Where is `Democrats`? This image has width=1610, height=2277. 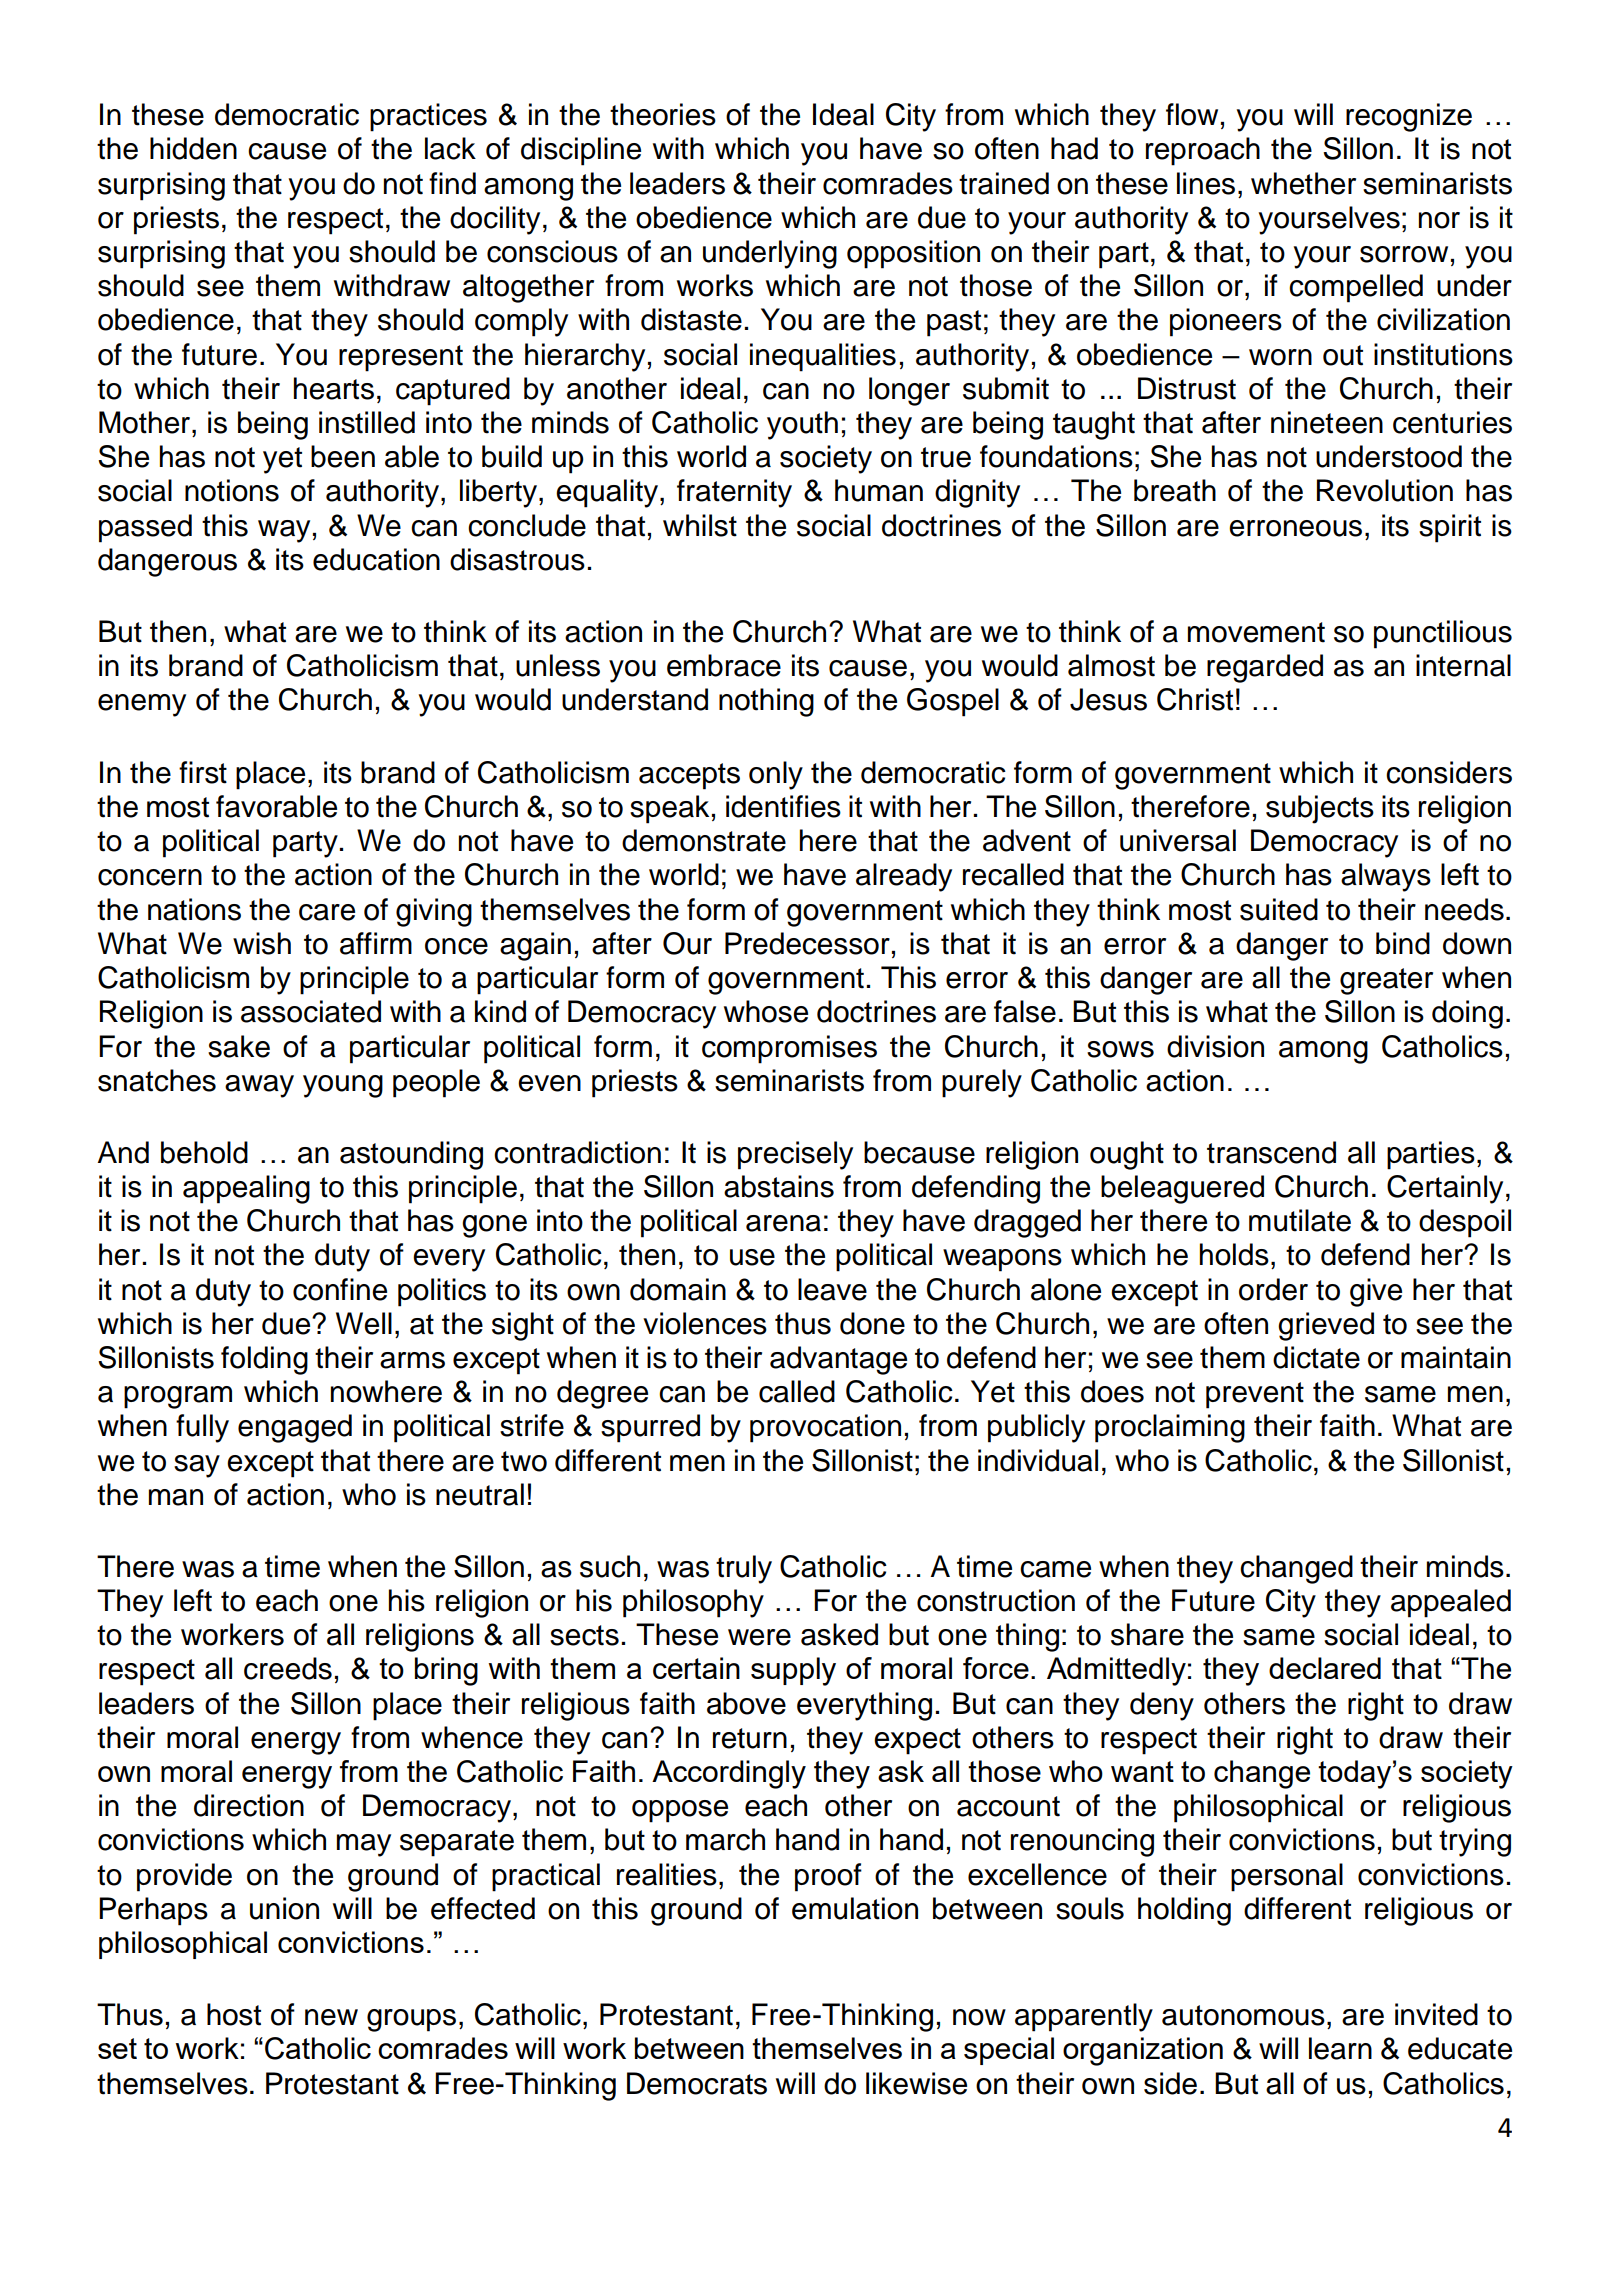 Democrats is located at coordinates (697, 2083).
